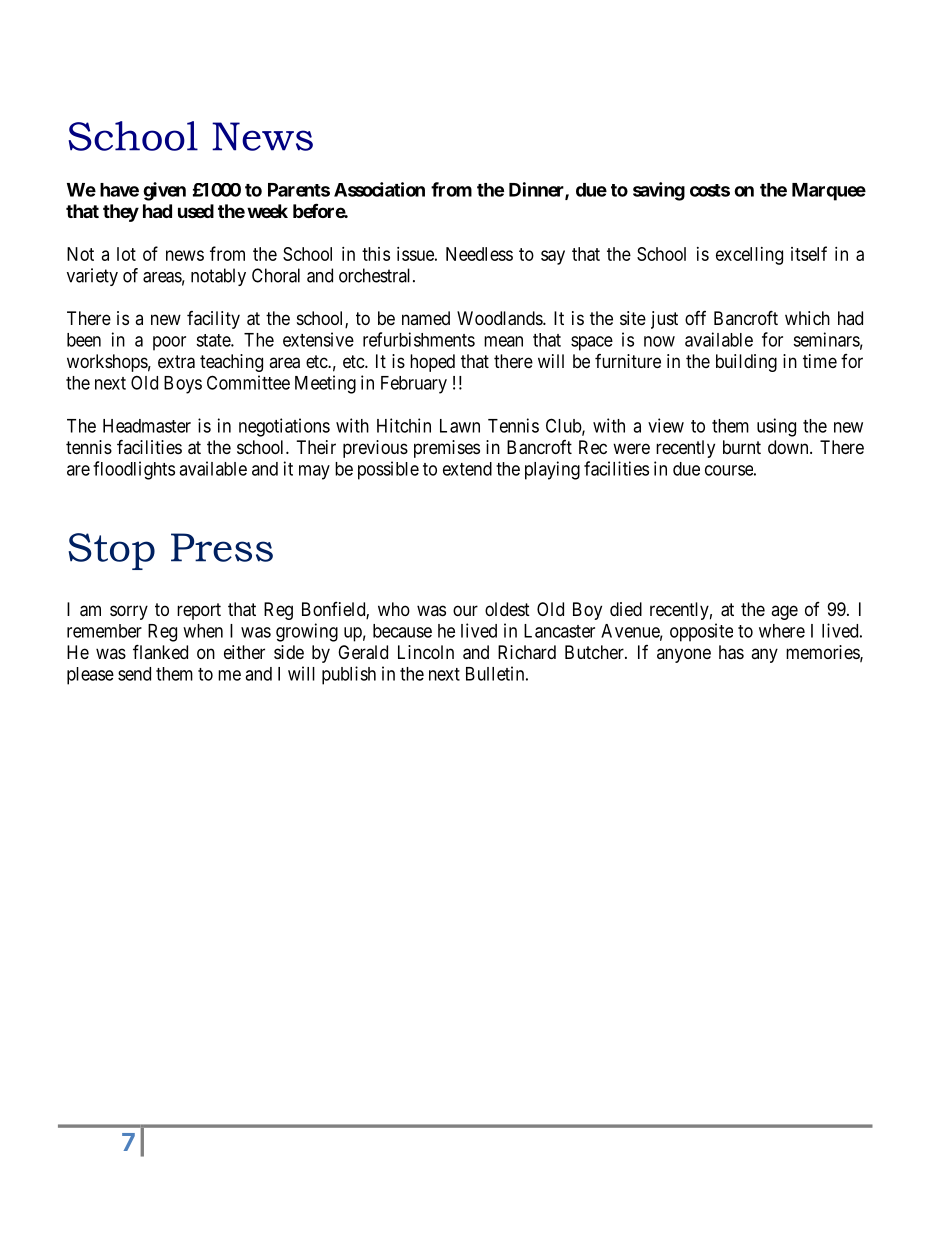  I want to click on Association, so click(379, 189).
